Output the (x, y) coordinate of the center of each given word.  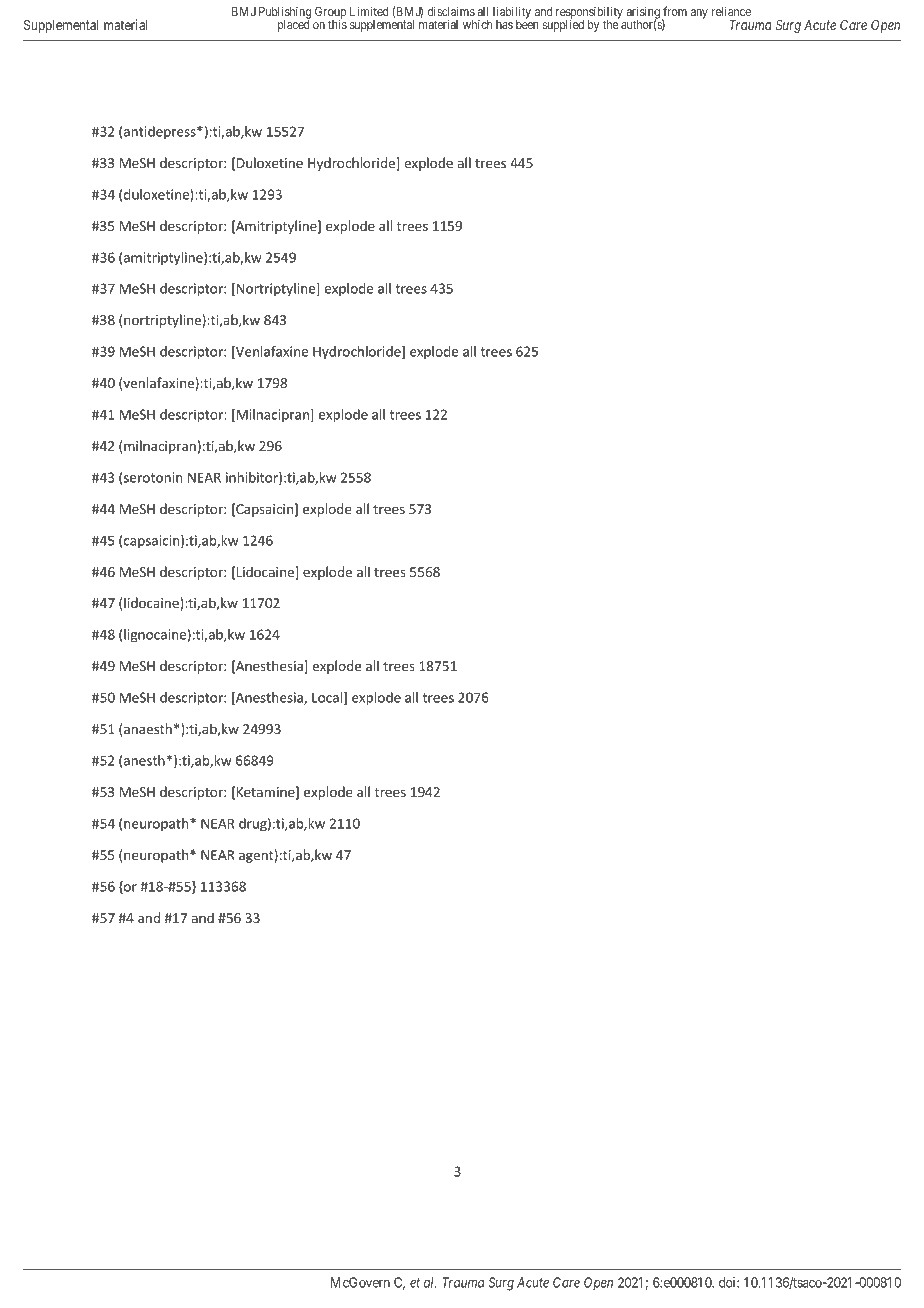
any (699, 14)
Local (328, 698)
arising (643, 13)
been (527, 23)
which (477, 24)
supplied (563, 25)
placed (294, 25)
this (337, 23)
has (504, 24)
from (675, 11)
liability (512, 14)
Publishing (285, 14)
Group (330, 14)
